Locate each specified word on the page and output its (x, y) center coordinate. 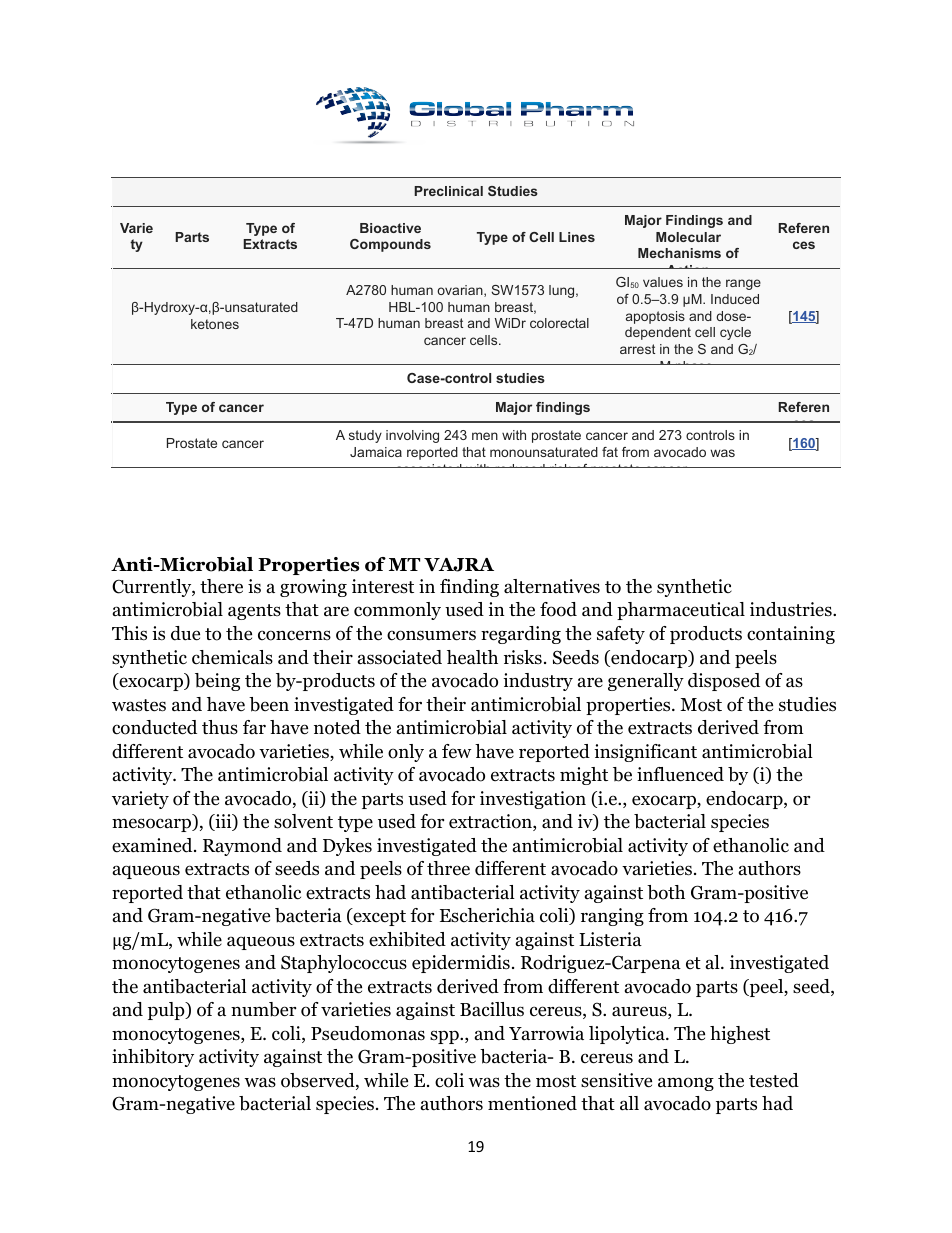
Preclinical (448, 191)
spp (445, 1037)
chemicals (232, 657)
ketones (215, 324)
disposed (724, 682)
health (472, 657)
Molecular (688, 237)
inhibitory (153, 1058)
